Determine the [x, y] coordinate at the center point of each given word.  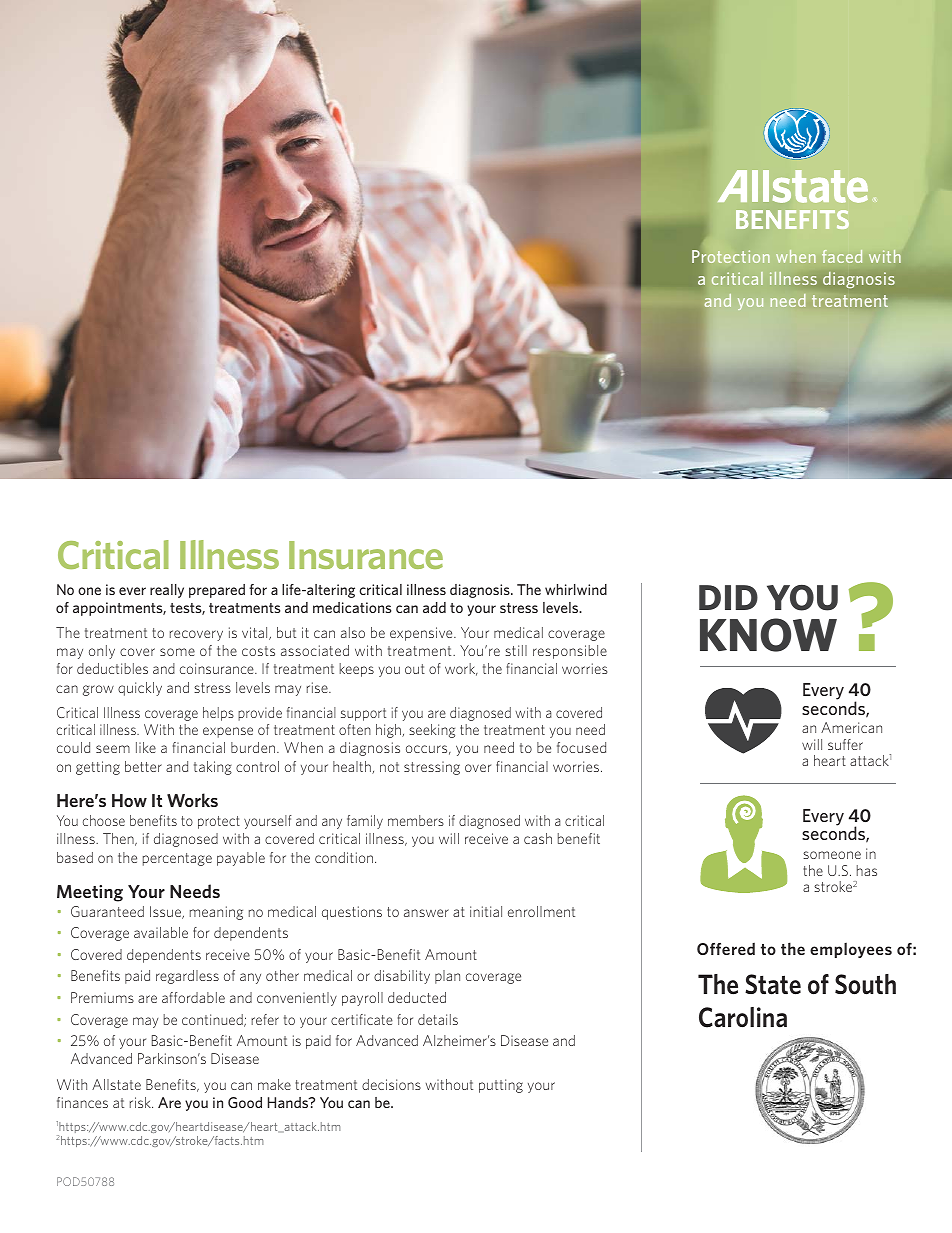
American [851, 727]
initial [486, 911]
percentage [177, 859]
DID [728, 597]
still [516, 650]
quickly [140, 689]
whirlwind [576, 589]
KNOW [768, 635]
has [867, 870]
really [167, 591]
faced [842, 256]
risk [141, 1102]
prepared [217, 591]
